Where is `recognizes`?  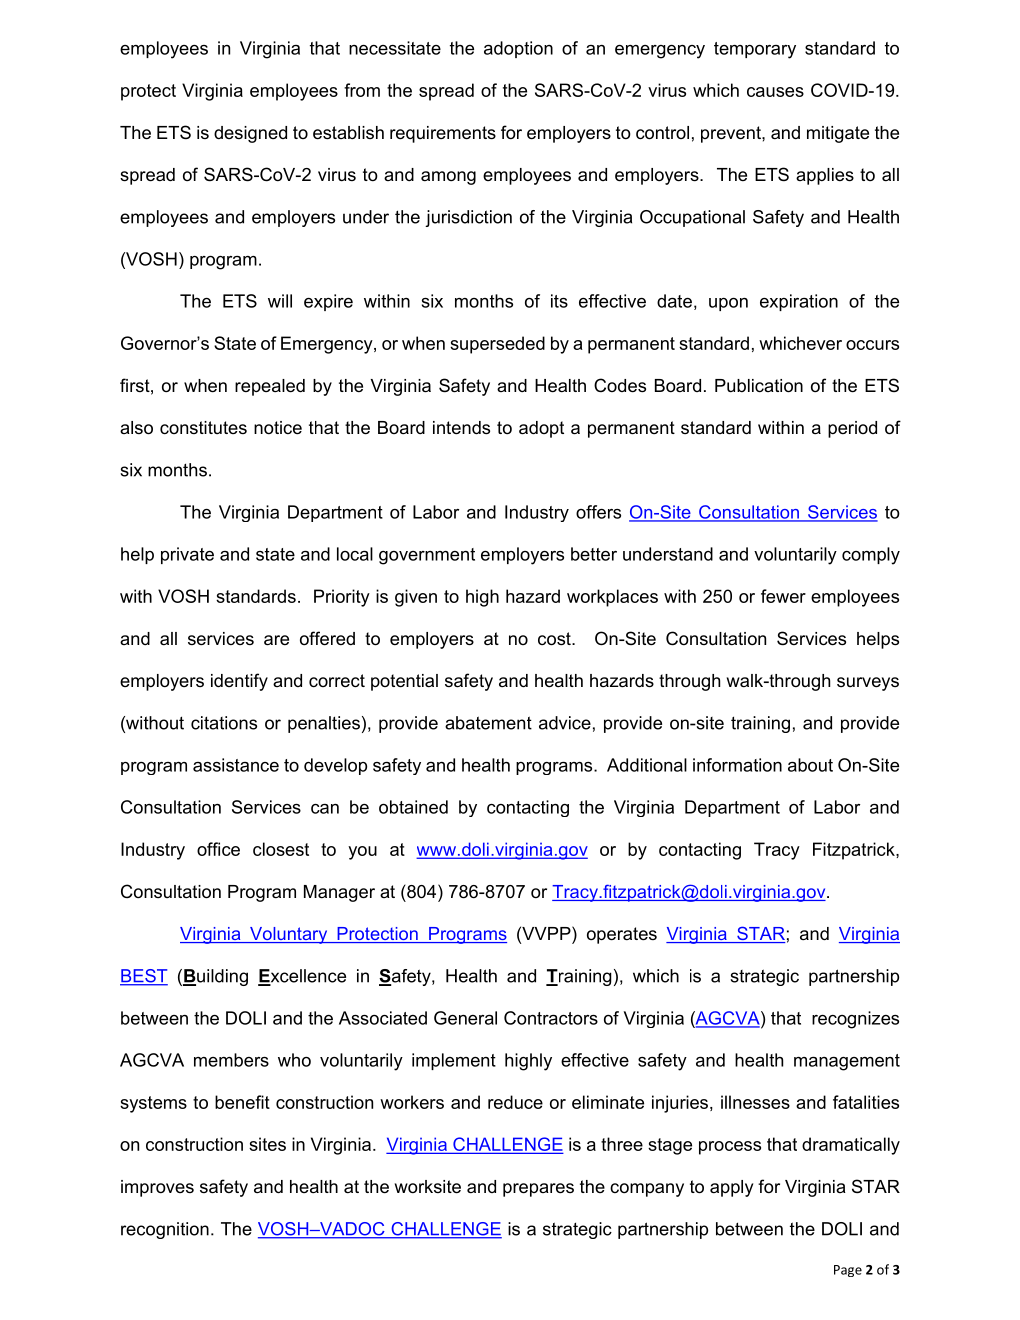
recognizes is located at coordinates (855, 1020).
